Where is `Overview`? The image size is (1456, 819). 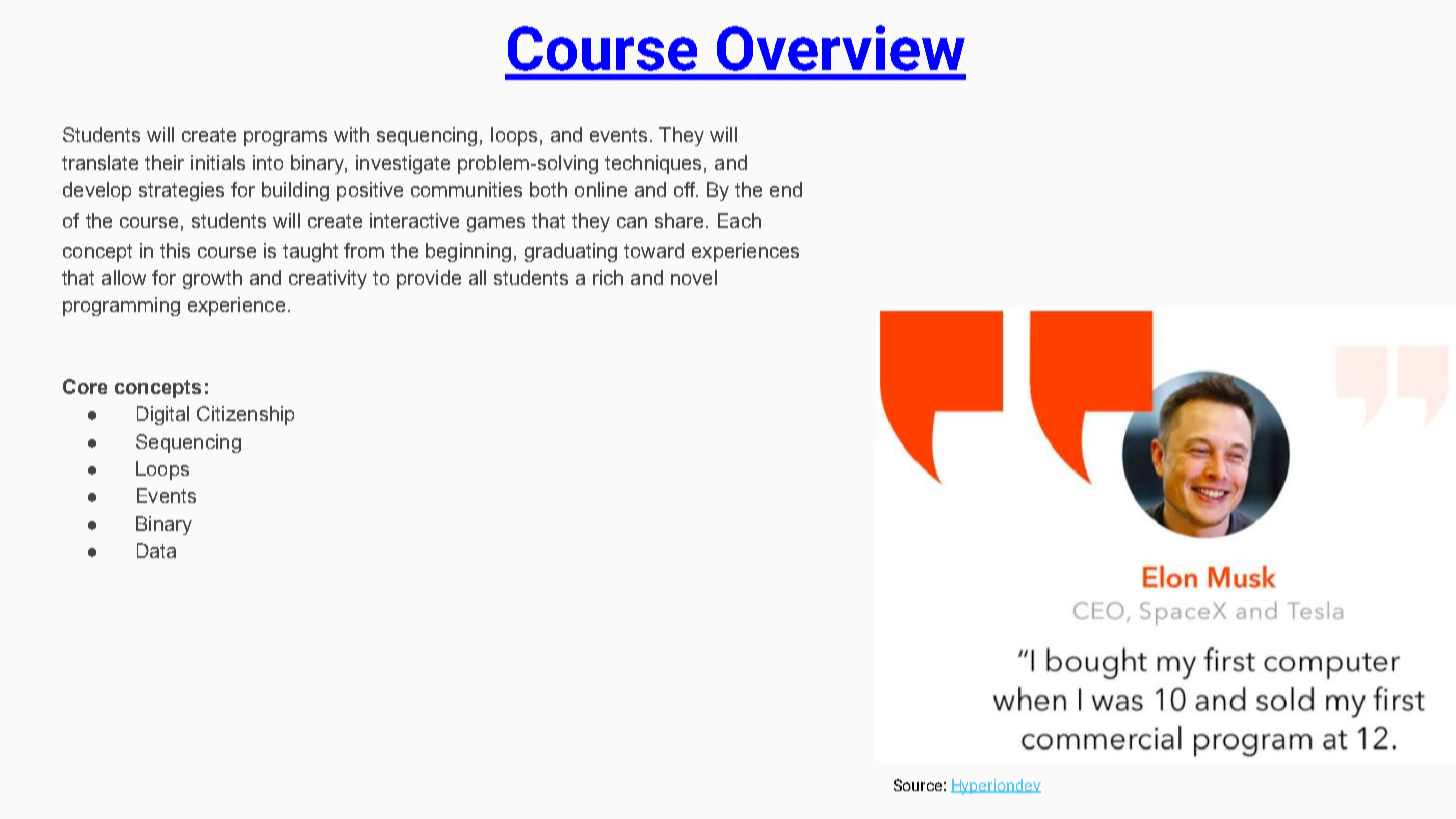
Overview is located at coordinates (841, 48).
